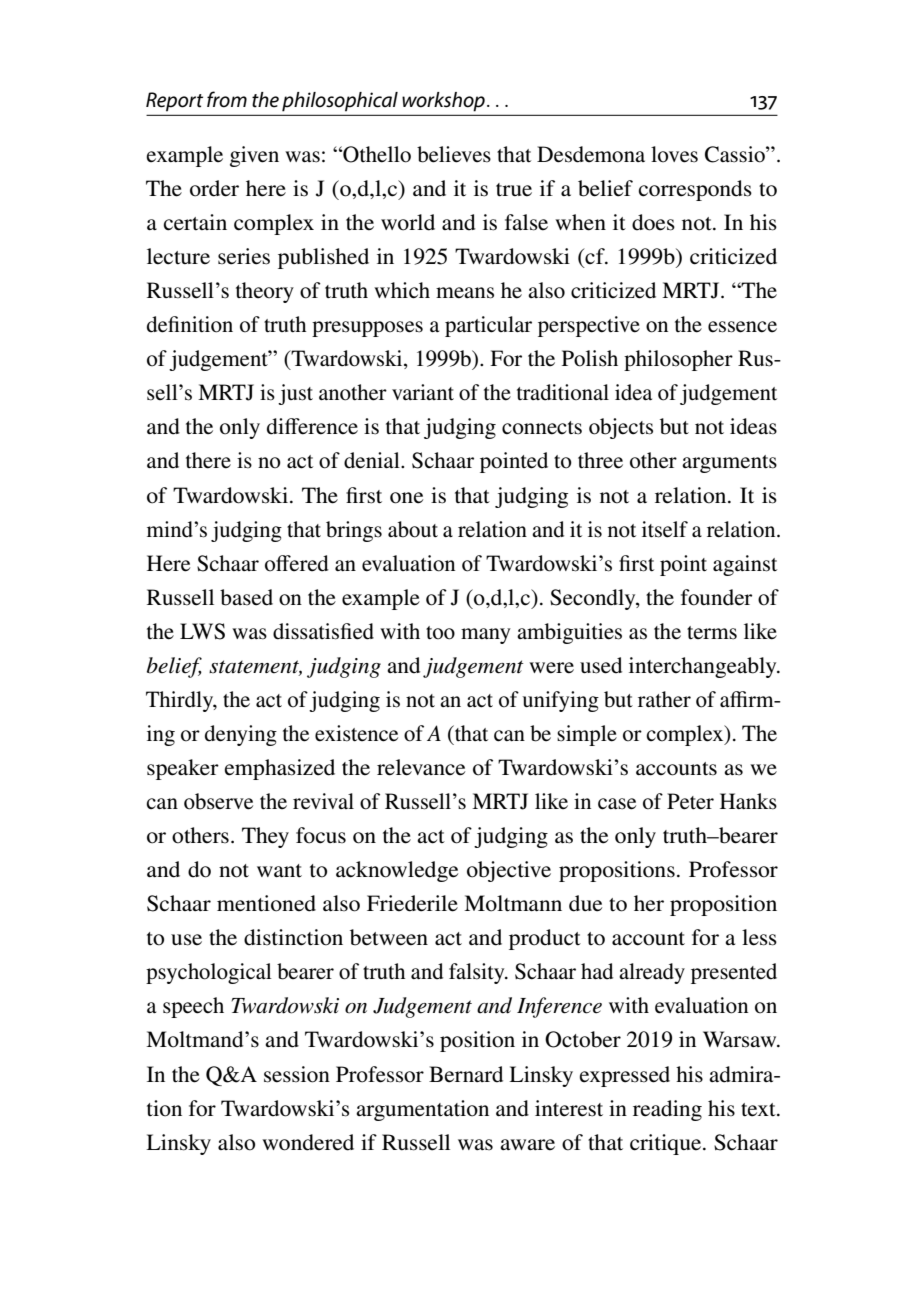 This document has height=1307, width=924. What do you see at coordinates (674, 154) in the document?
I see `loves` at bounding box center [674, 154].
